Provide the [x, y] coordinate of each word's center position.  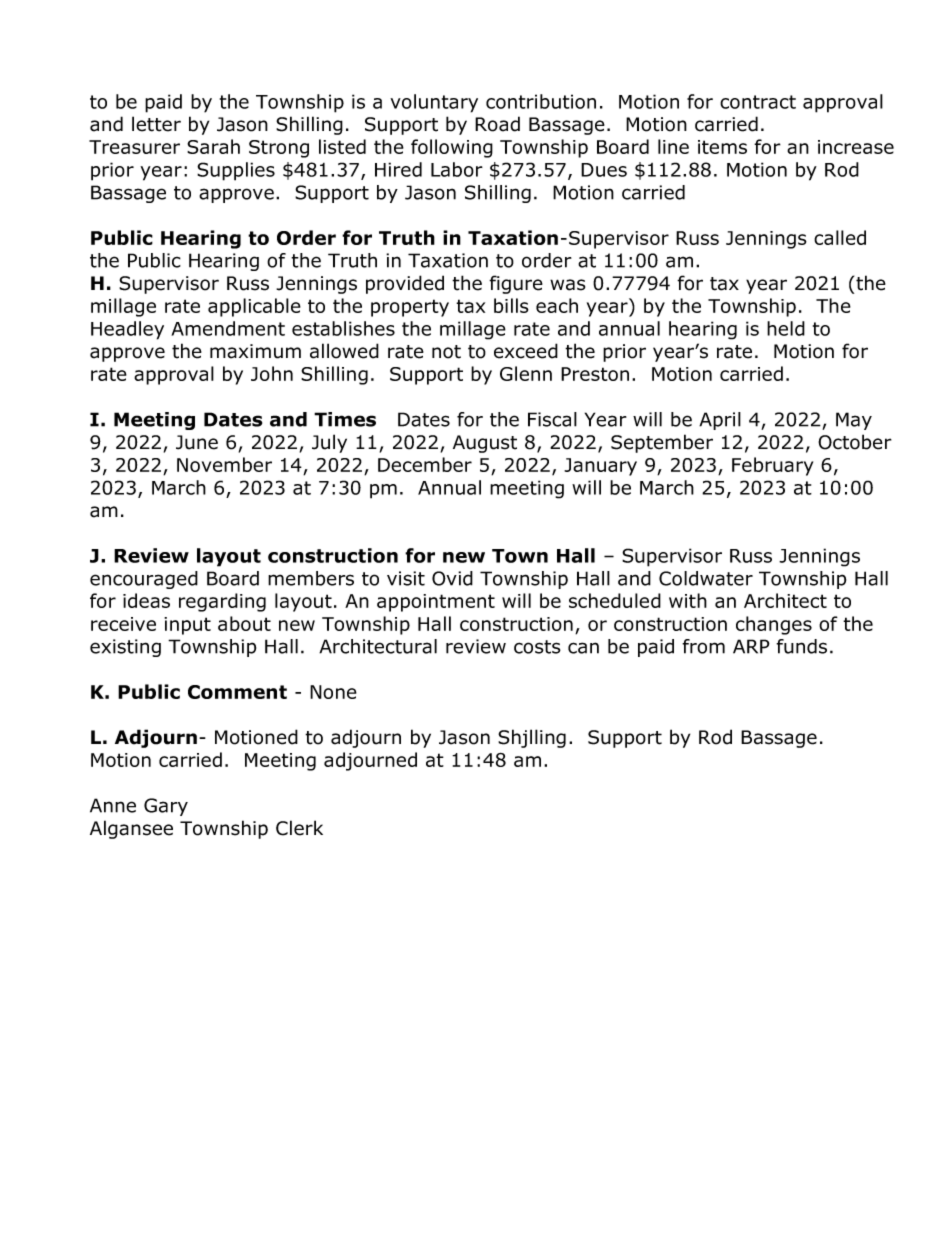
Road [497, 124]
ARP [751, 646]
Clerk [299, 828]
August [485, 444]
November [224, 464]
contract [758, 102]
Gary [166, 807]
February [772, 466]
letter [156, 124]
